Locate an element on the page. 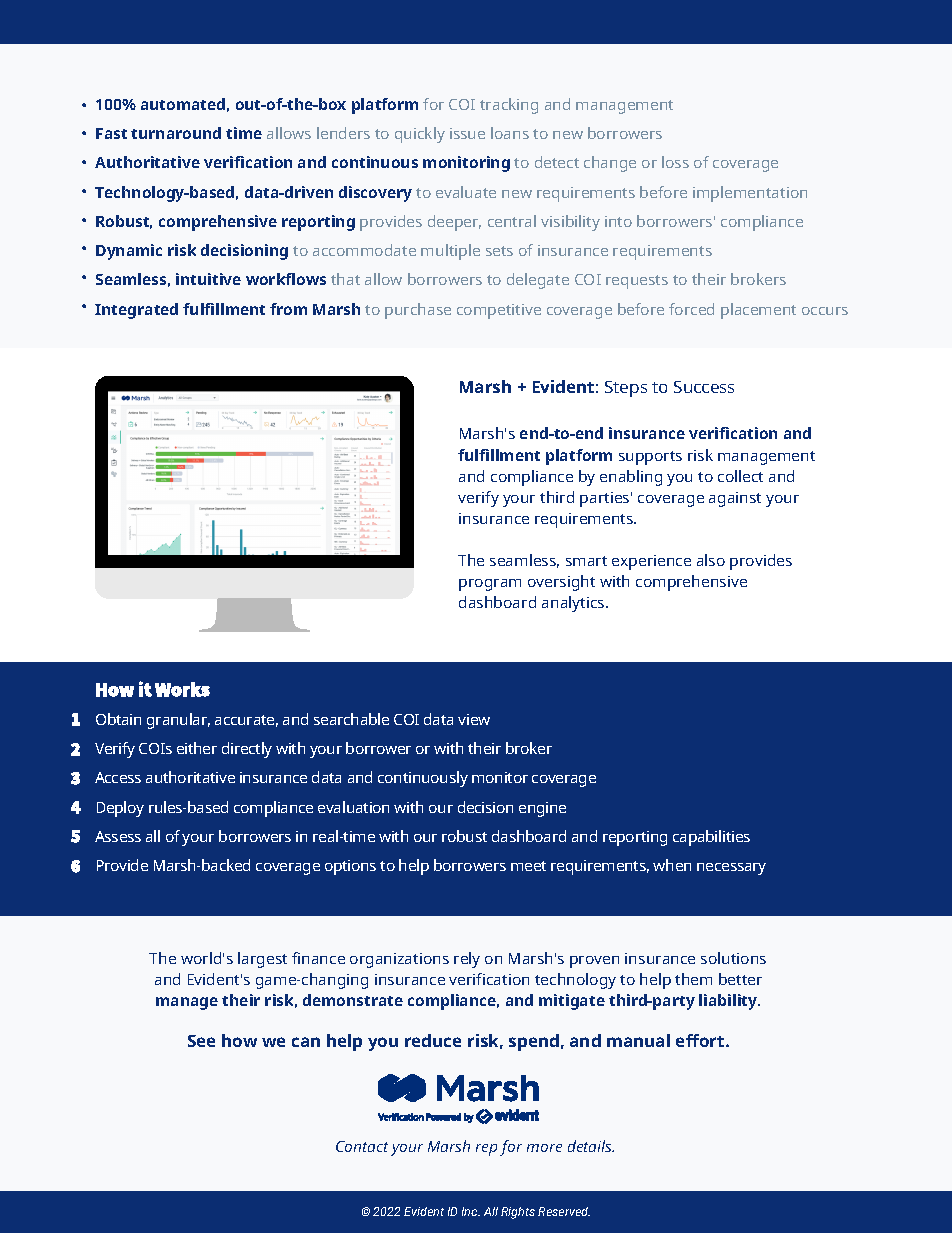  also is located at coordinates (711, 560).
